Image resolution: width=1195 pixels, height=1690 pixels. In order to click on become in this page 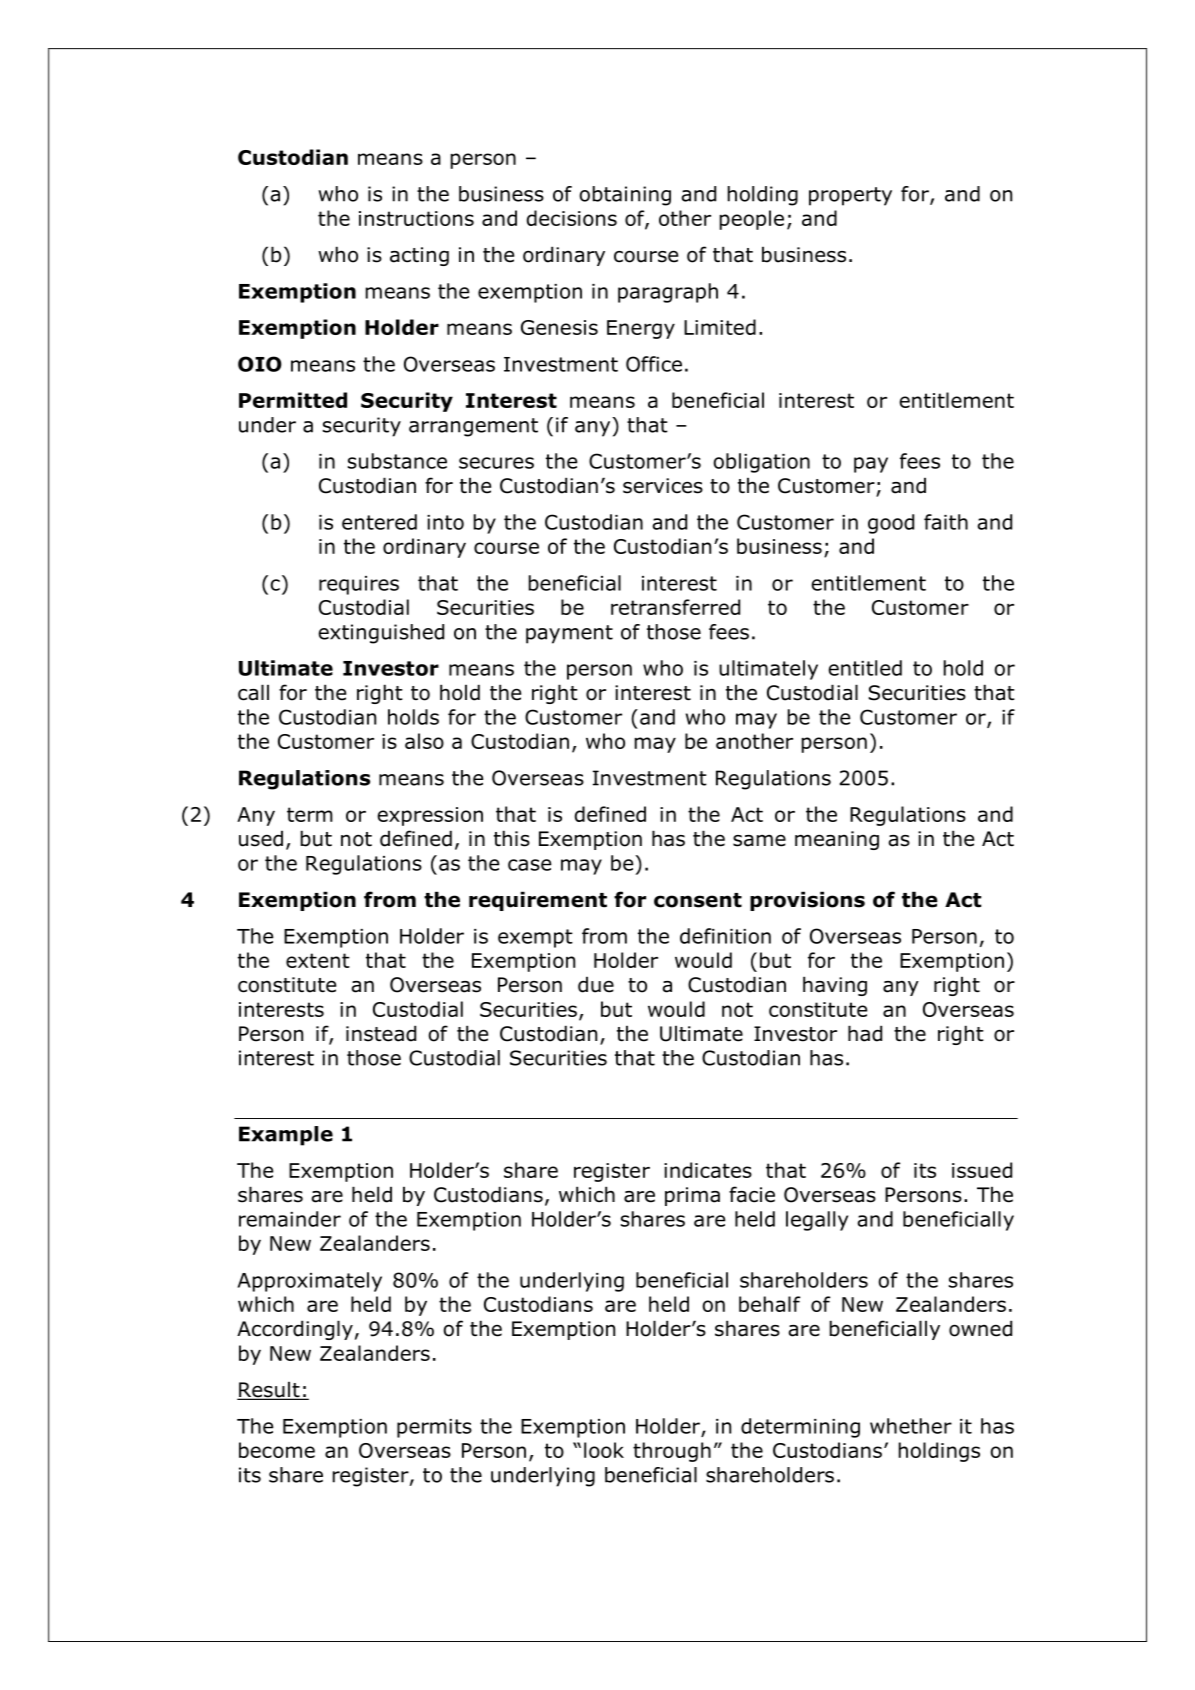, I will do `click(277, 1450)`.
